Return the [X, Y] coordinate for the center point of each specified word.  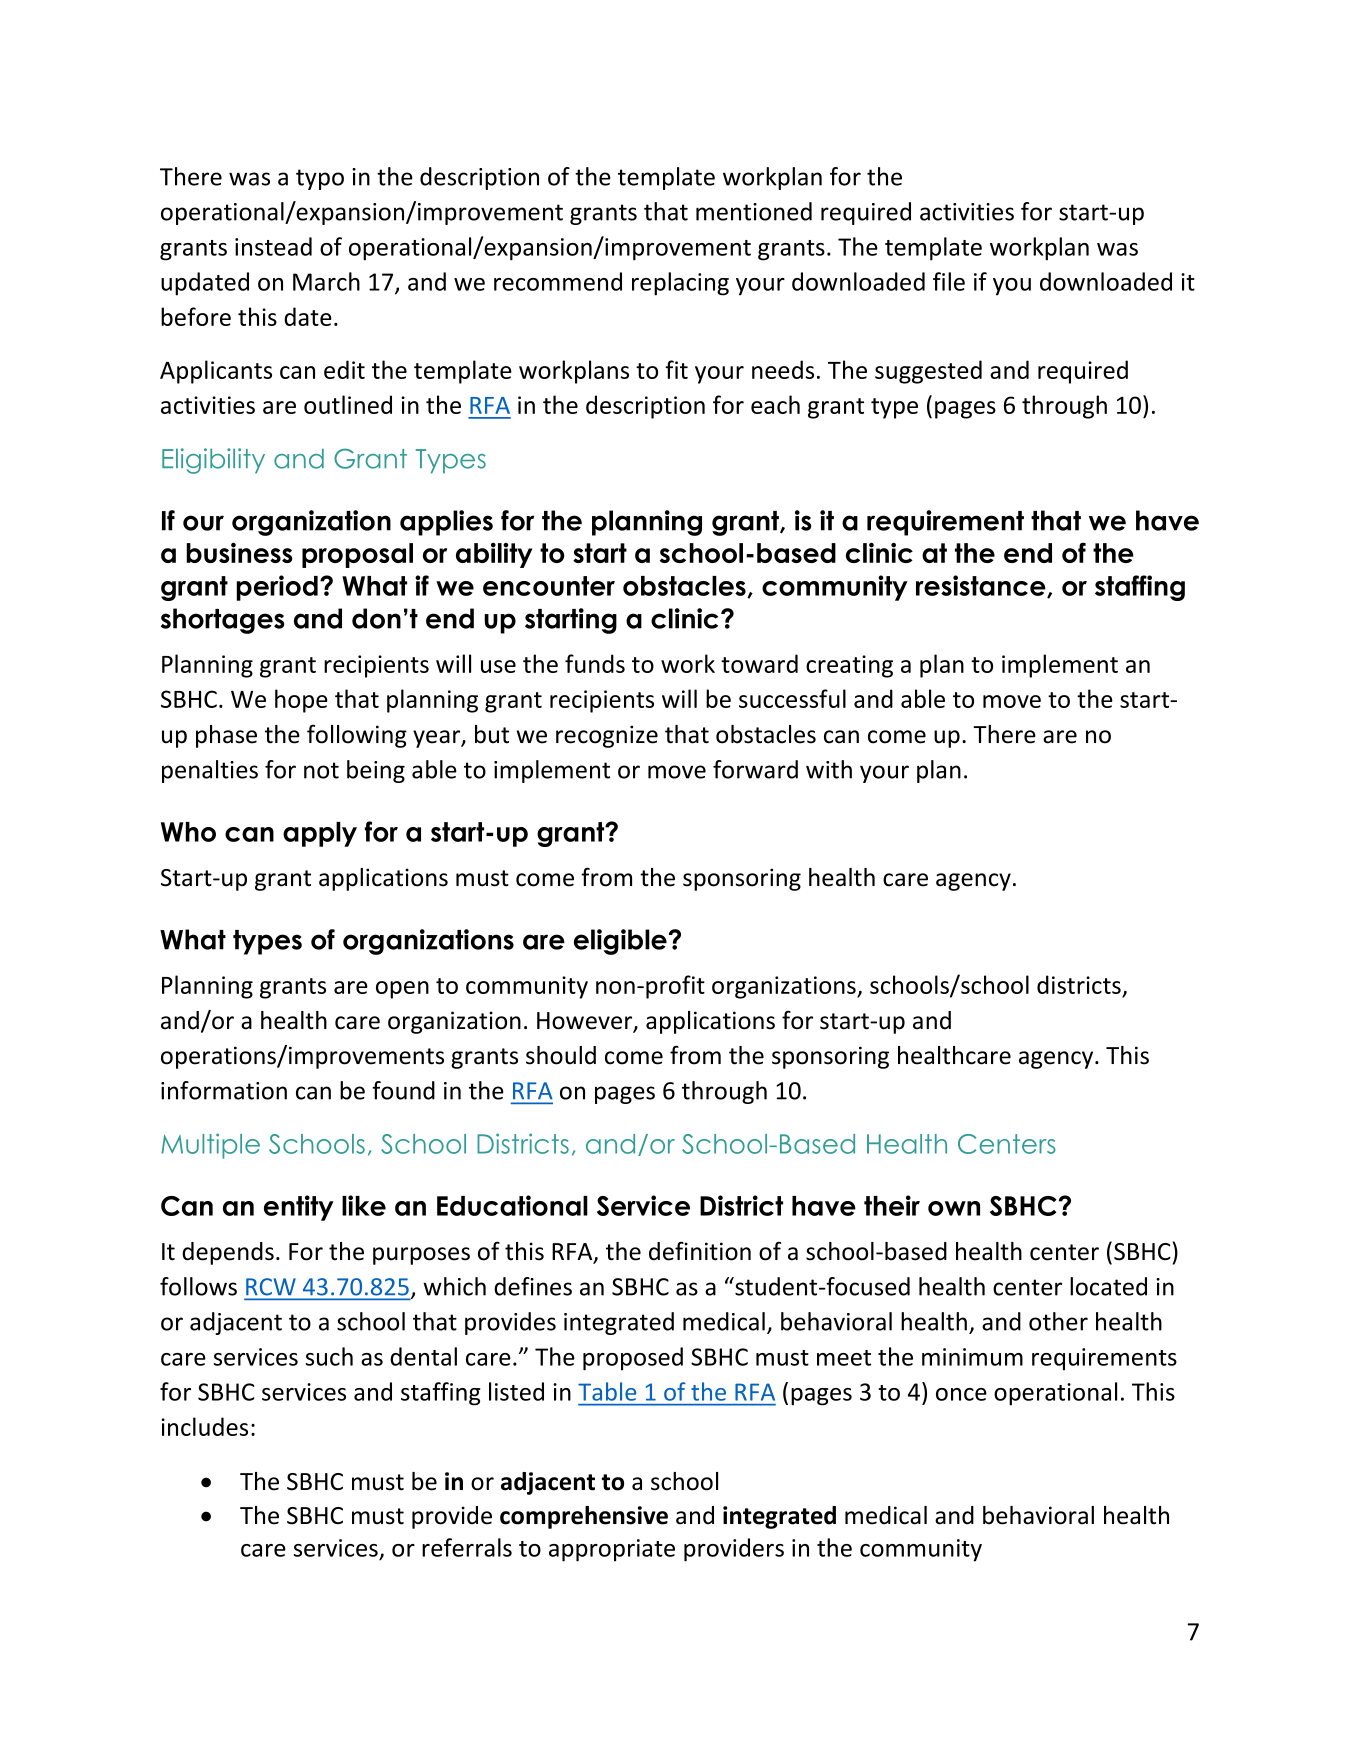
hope [301, 701]
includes [204, 1426]
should [561, 1055]
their [892, 1205]
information [224, 1090]
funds [595, 663]
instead [273, 246]
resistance [982, 586]
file [949, 281]
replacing [680, 284]
